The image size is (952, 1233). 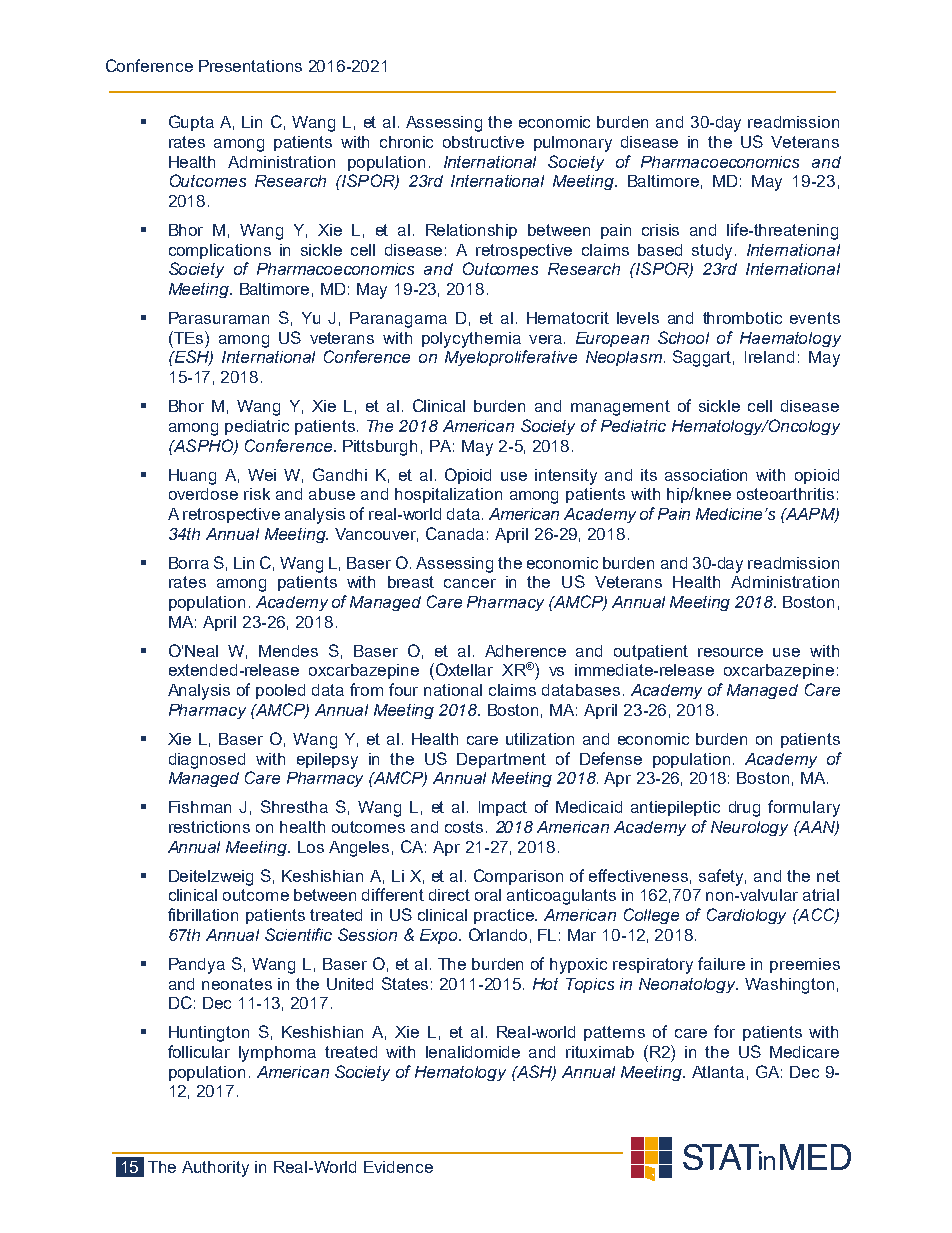 I want to click on obstructive, so click(x=483, y=142).
